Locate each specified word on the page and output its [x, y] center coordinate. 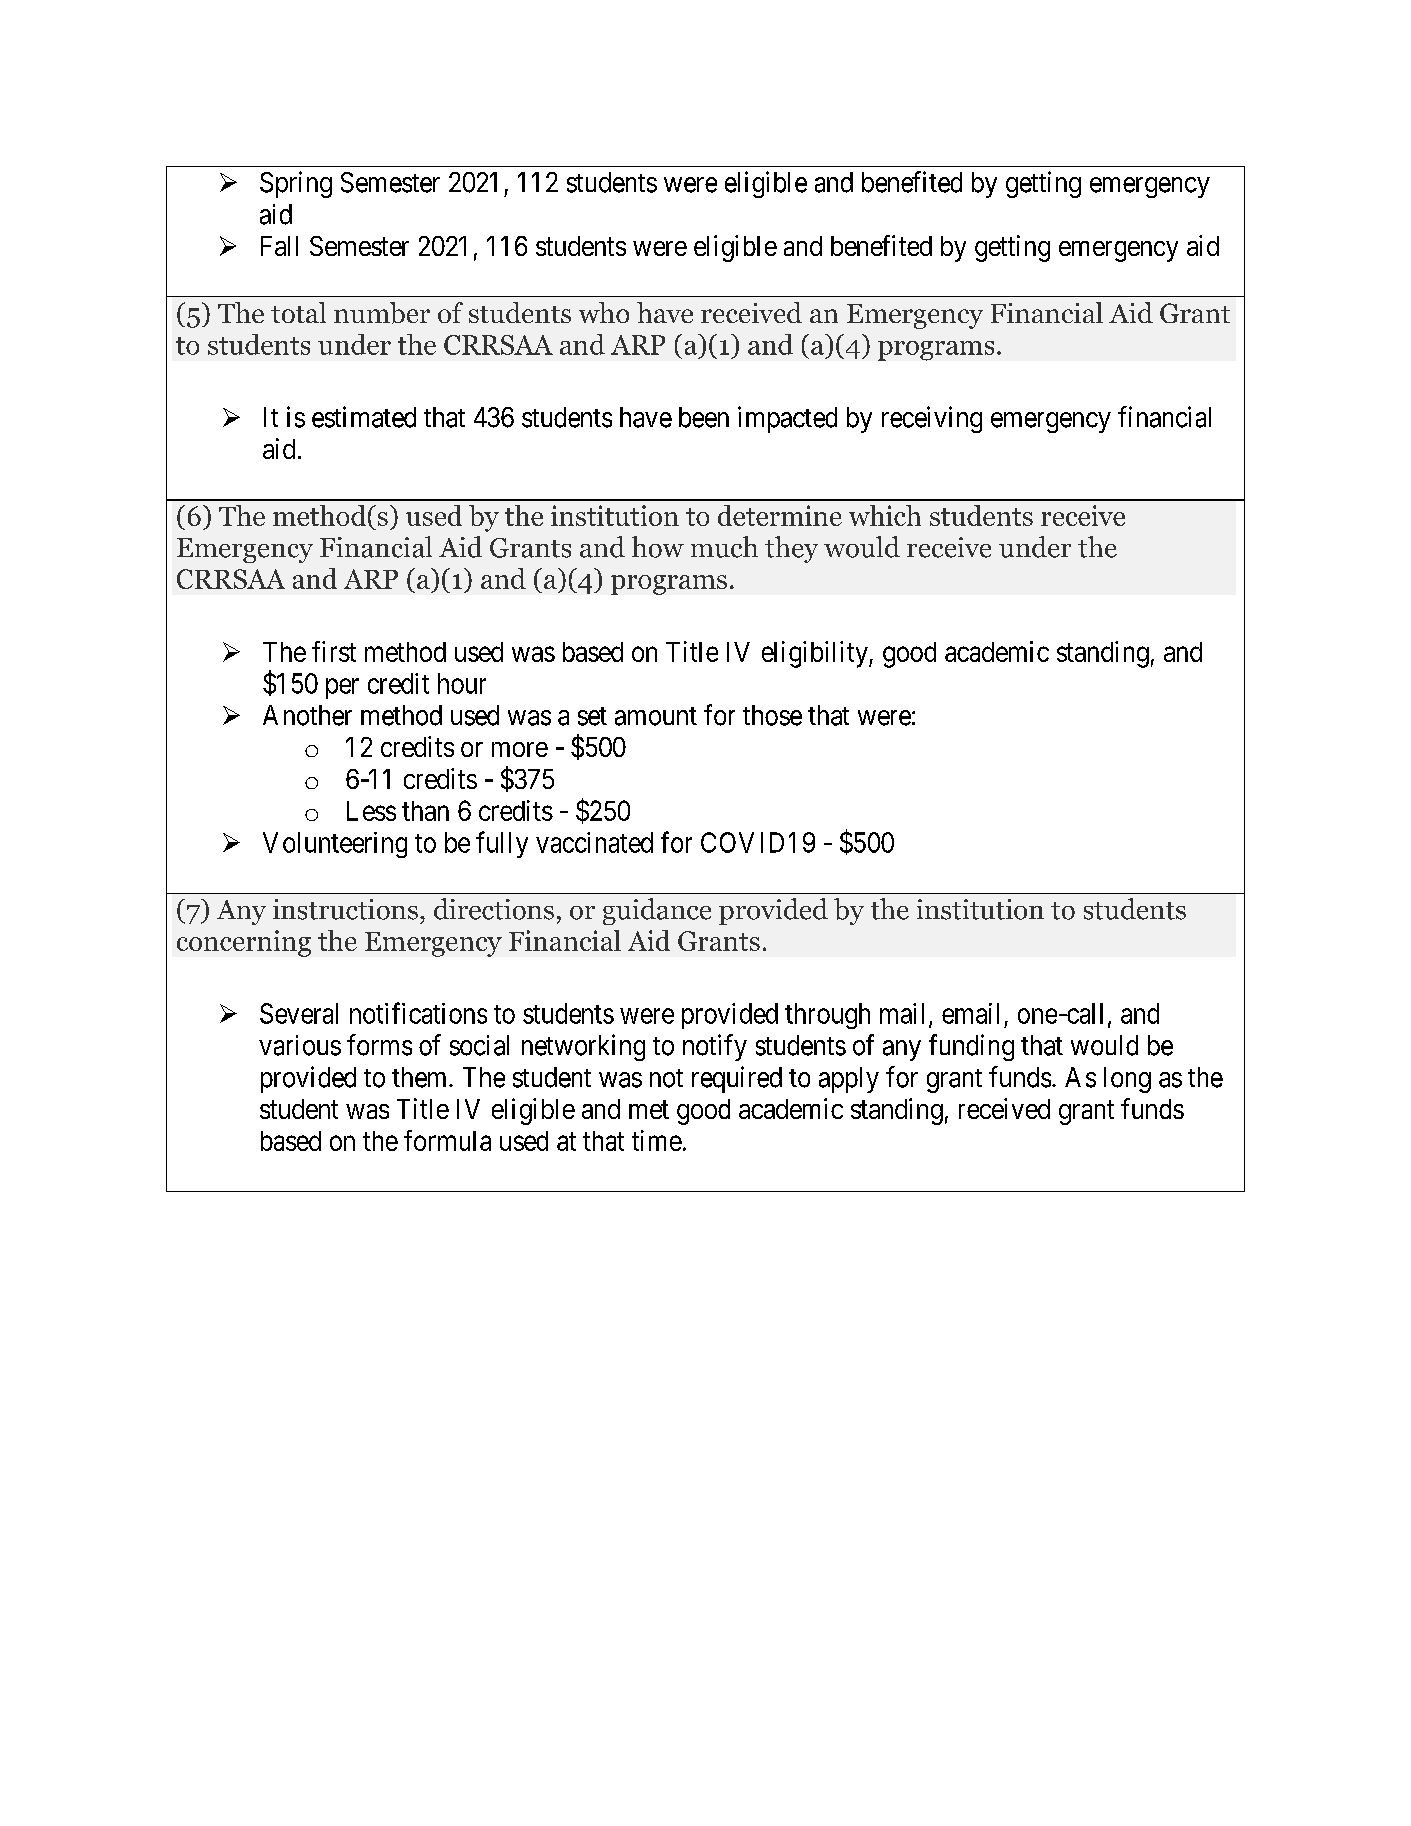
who [604, 312]
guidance [657, 911]
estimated [364, 417]
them [421, 1077]
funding [971, 1047]
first [334, 651]
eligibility [816, 654]
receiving [932, 419]
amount [656, 716]
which [885, 515]
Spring [296, 184]
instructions [345, 909]
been [704, 417]
